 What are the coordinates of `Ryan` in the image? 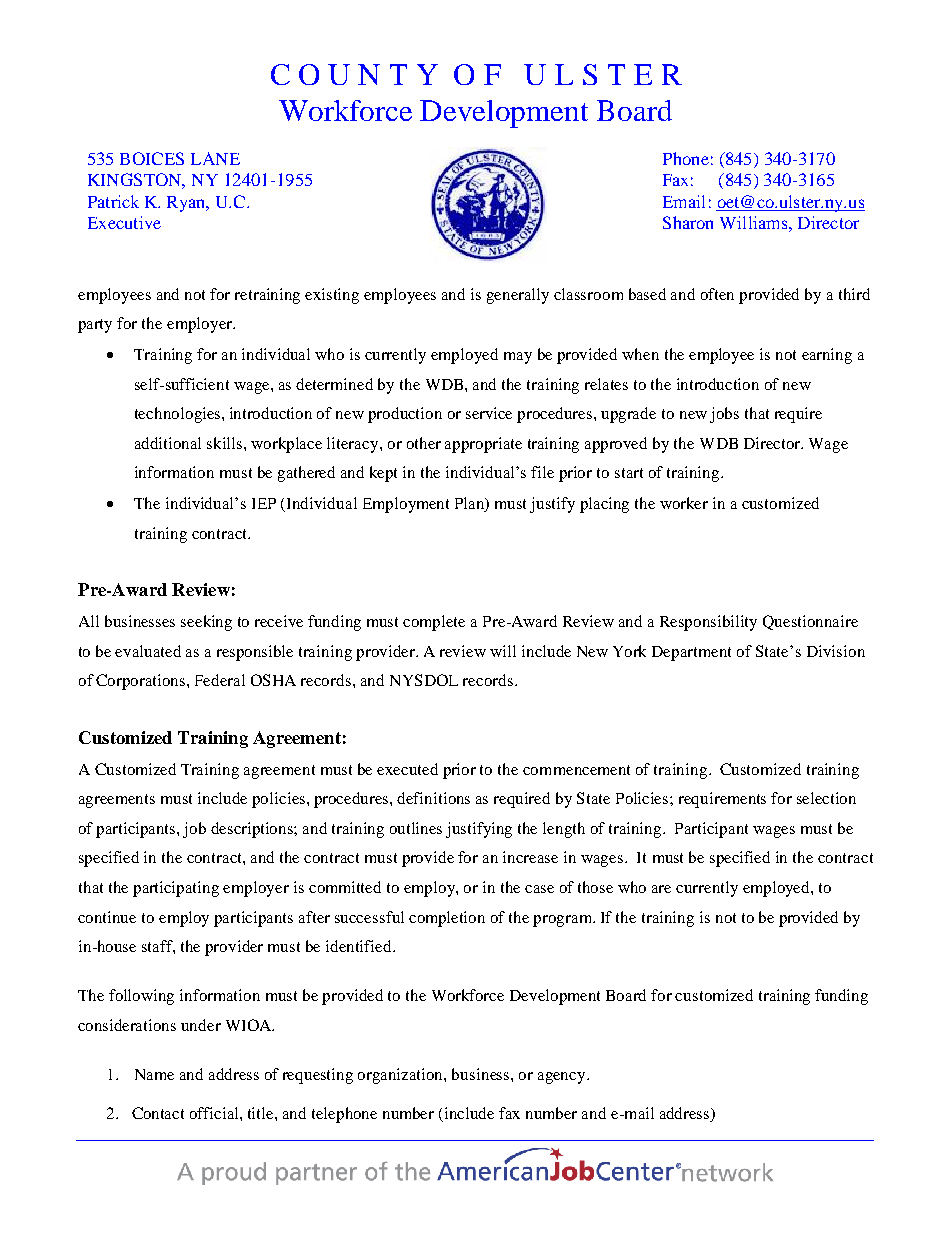 It's located at (188, 204).
